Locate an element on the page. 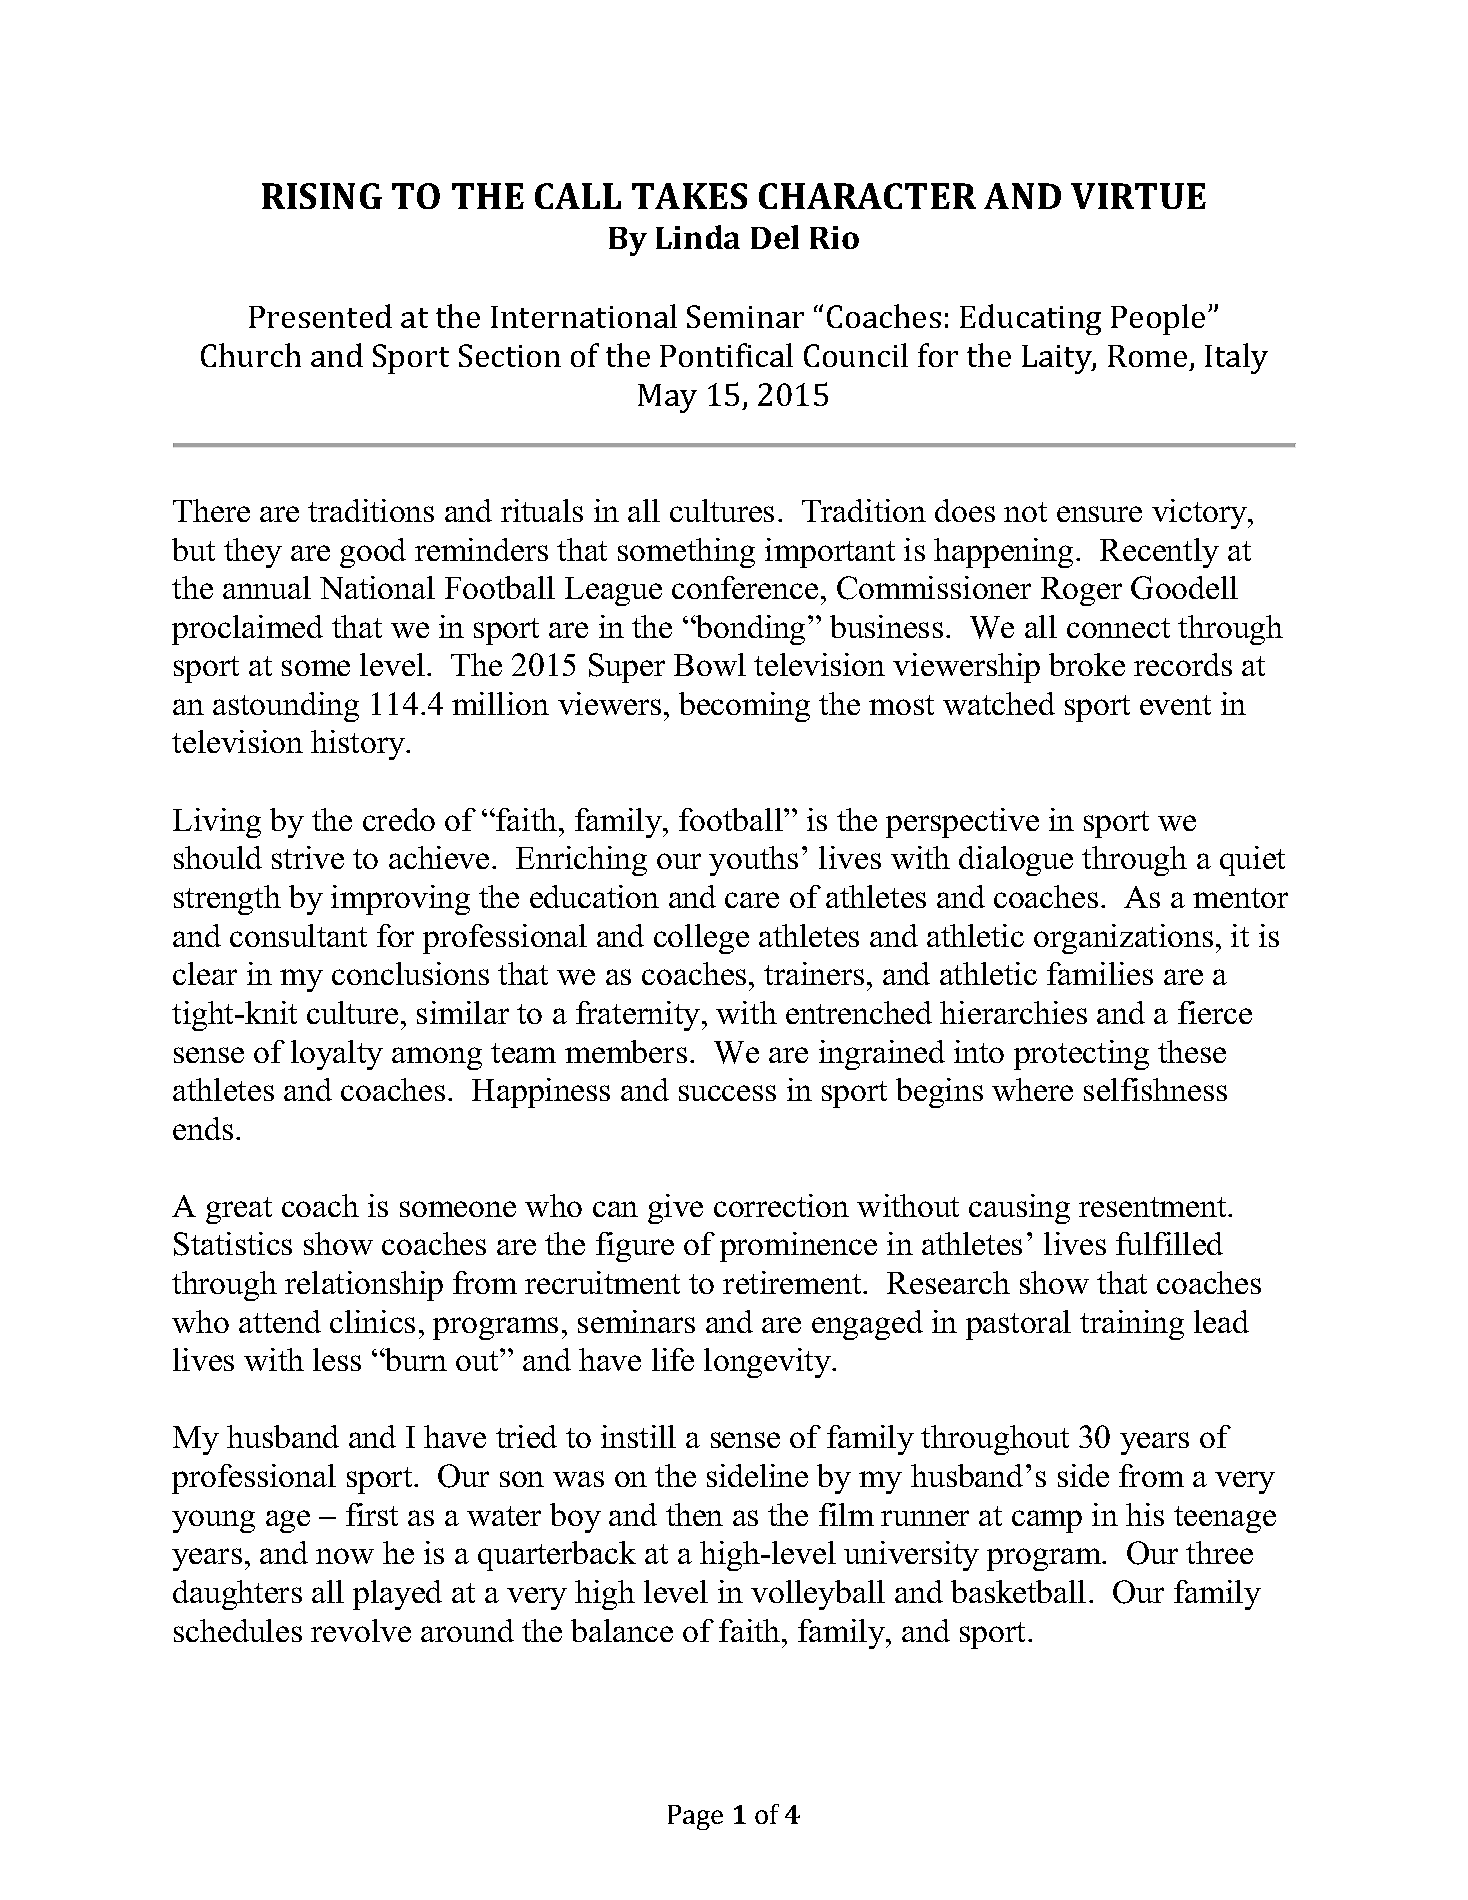 The image size is (1468, 1900). fulfilled is located at coordinates (1169, 1243).
